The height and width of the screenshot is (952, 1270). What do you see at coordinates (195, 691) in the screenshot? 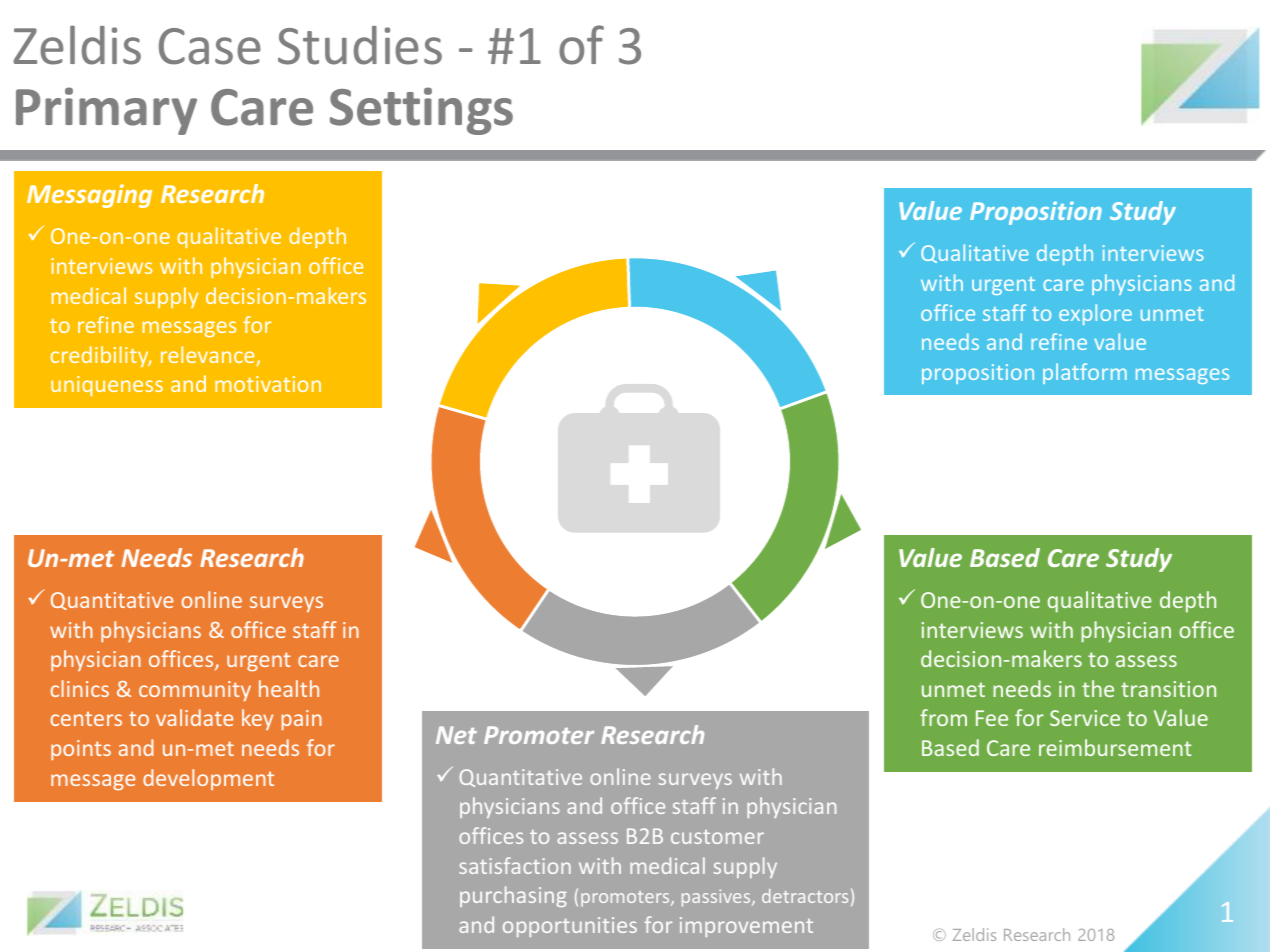
I see `community` at bounding box center [195, 691].
